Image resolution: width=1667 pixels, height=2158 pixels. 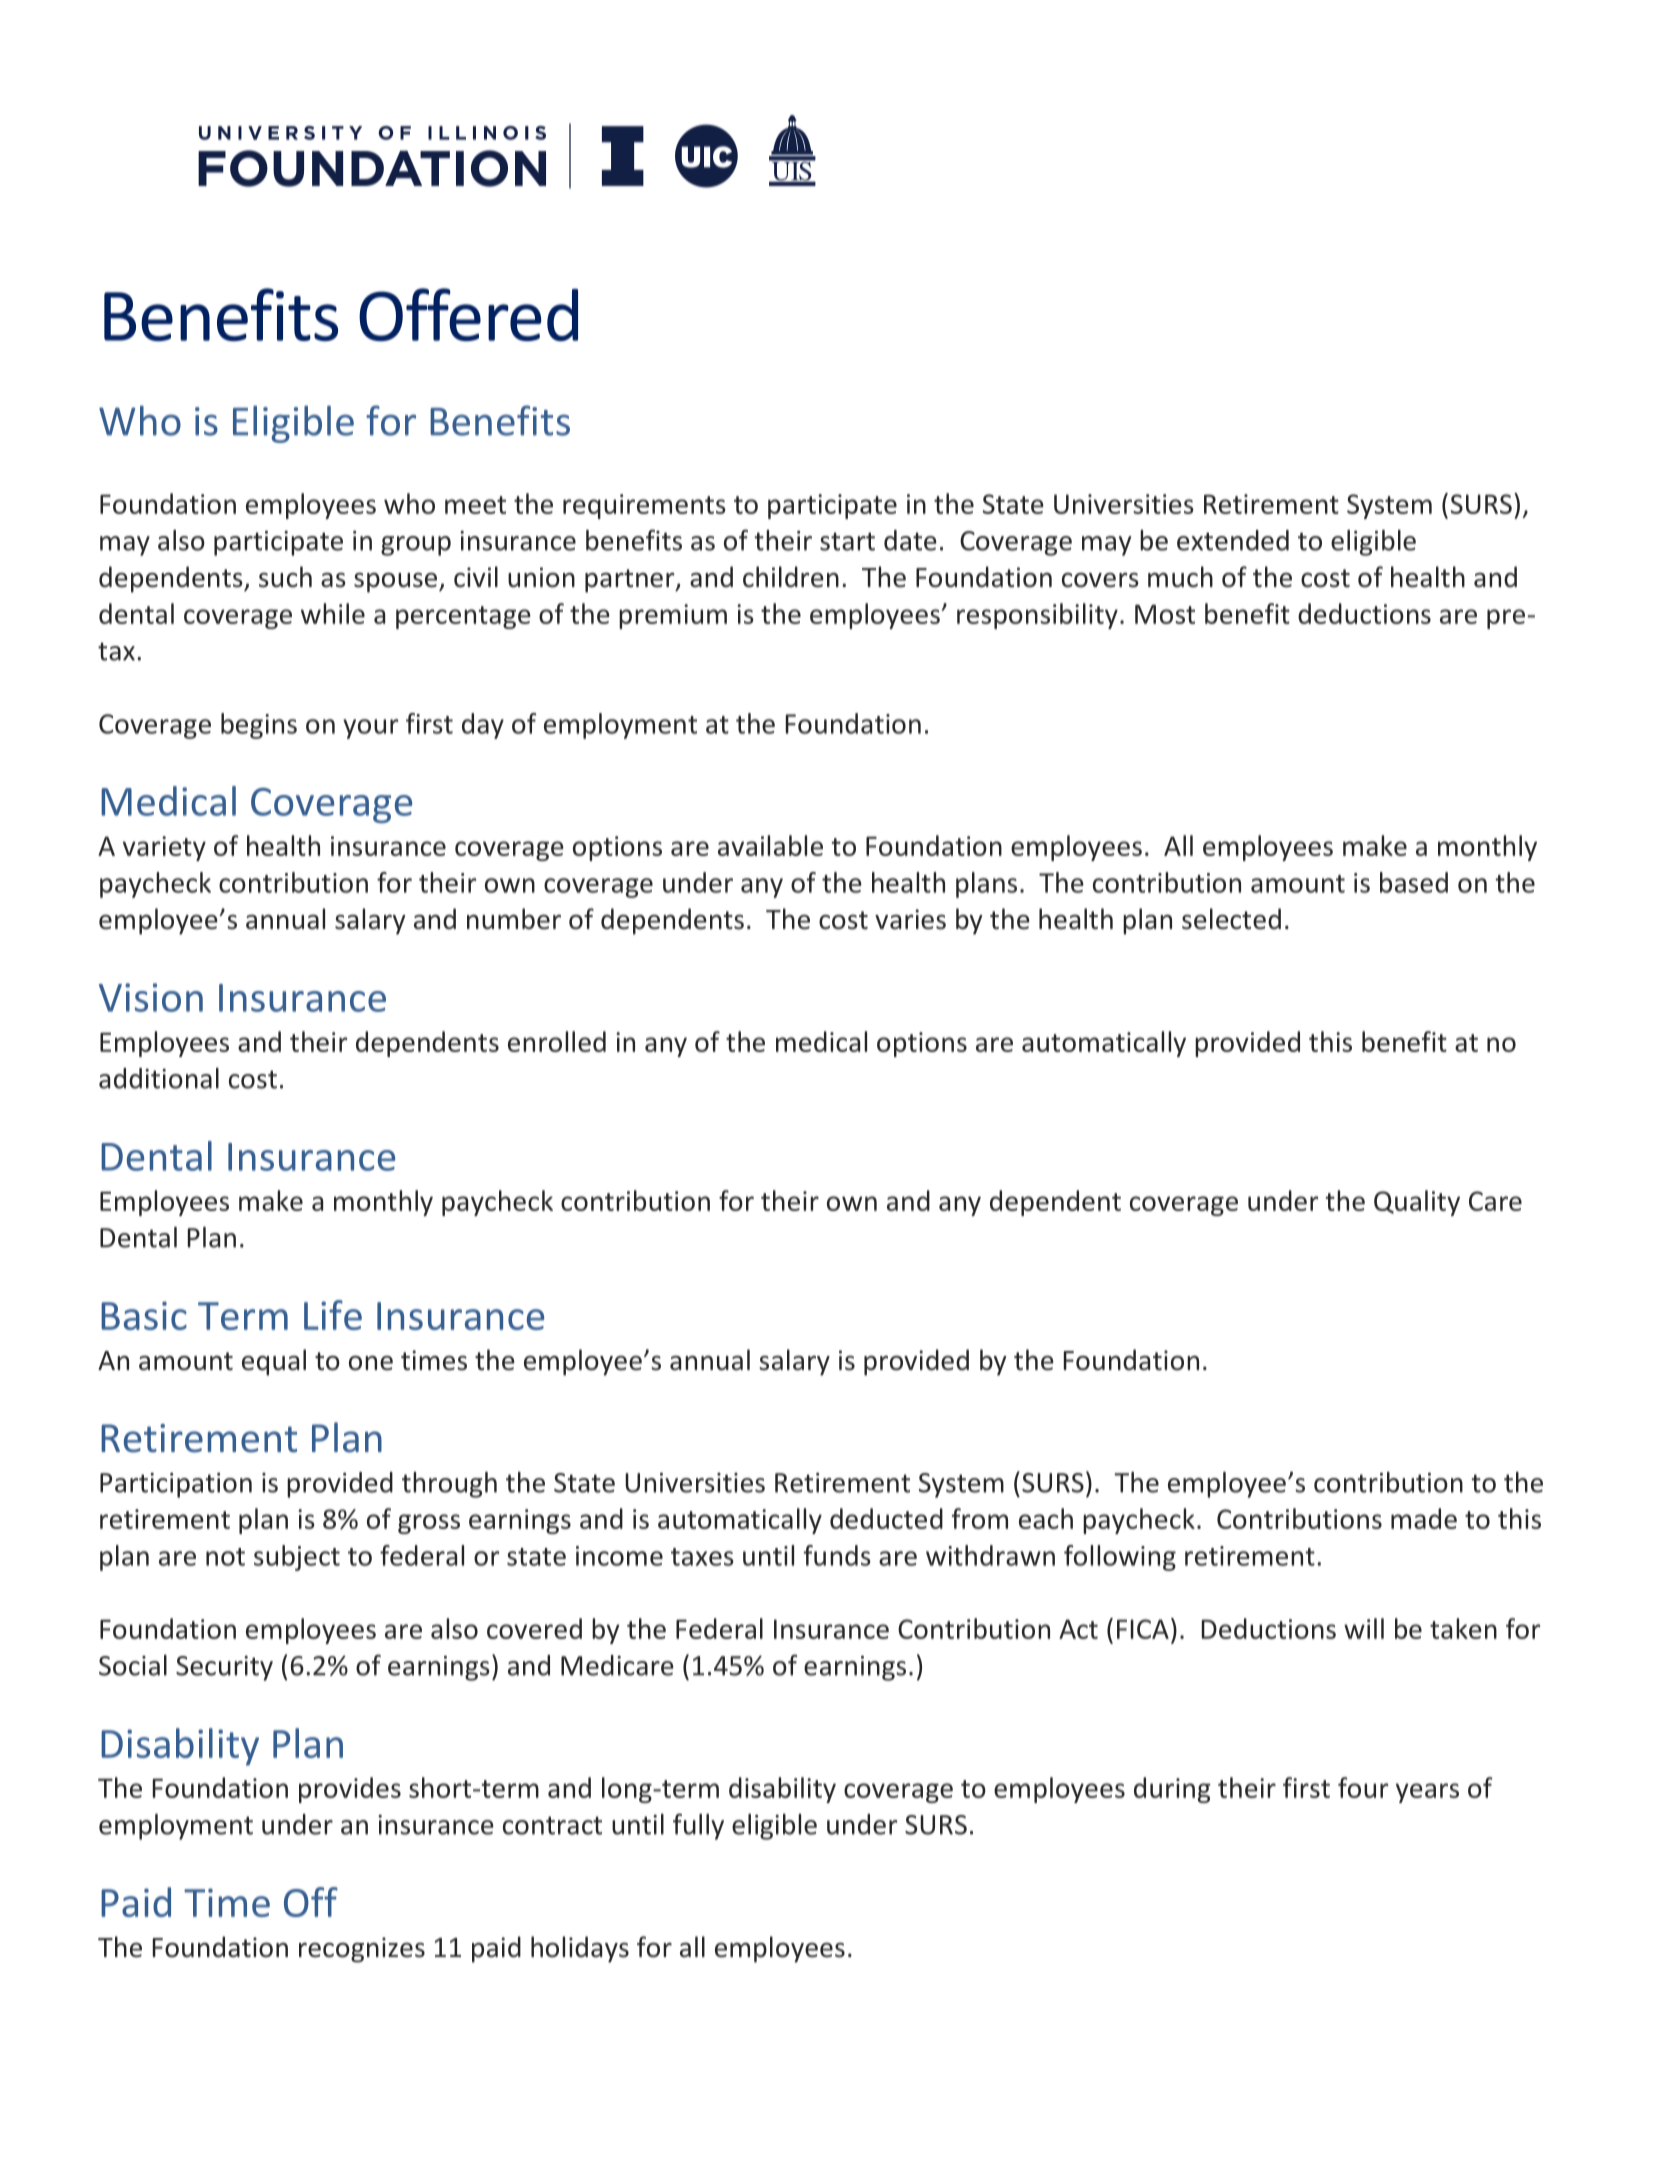 I want to click on Offered, so click(x=468, y=314).
